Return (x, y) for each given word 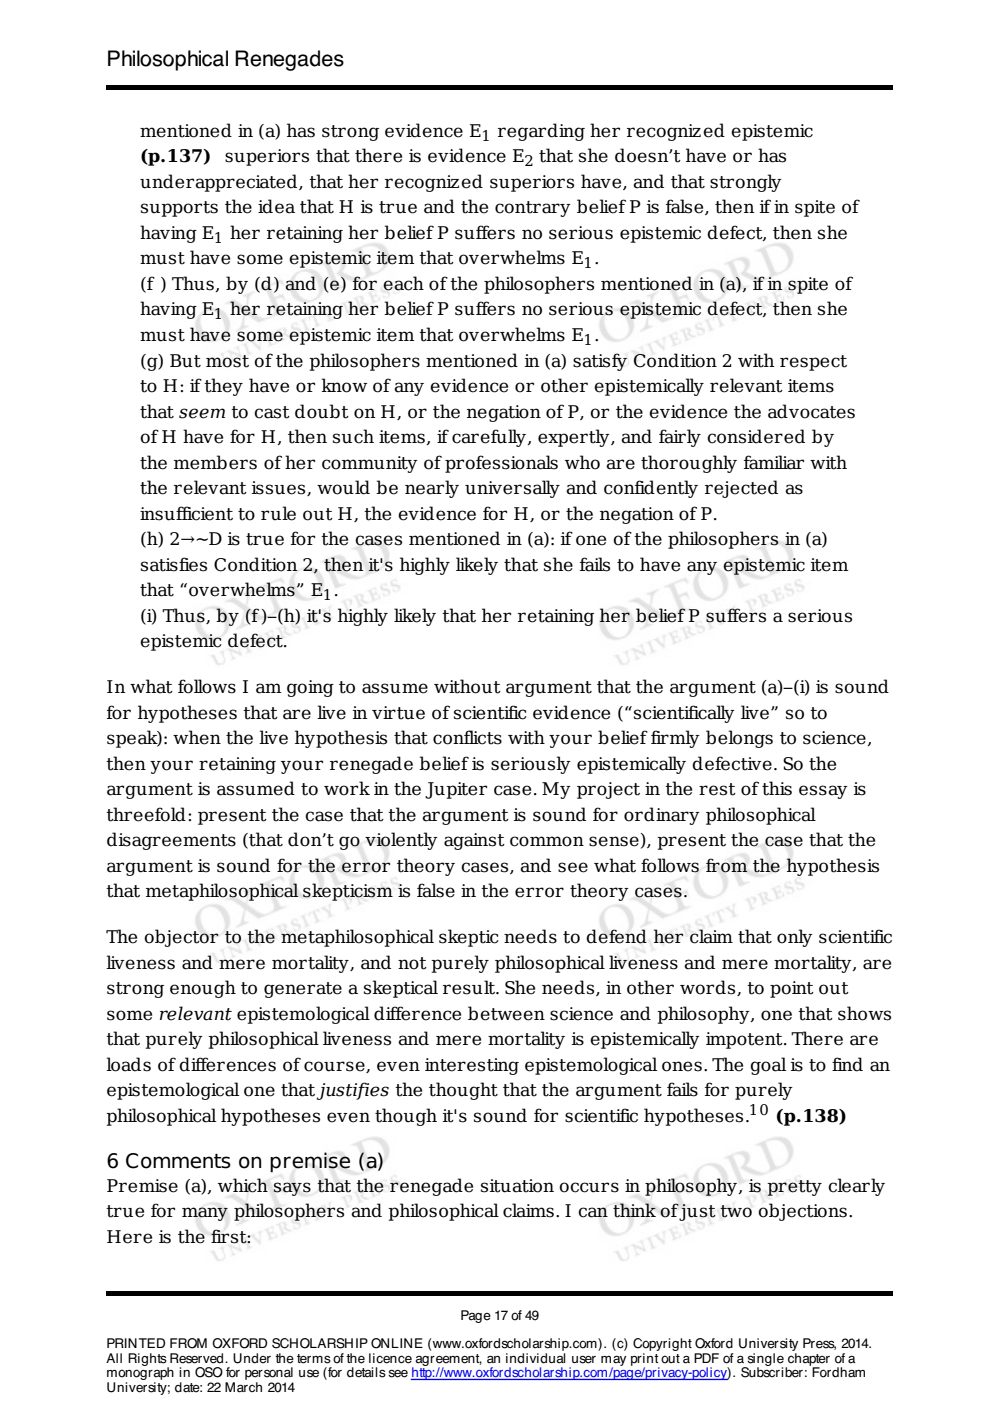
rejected (741, 489)
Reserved (198, 1358)
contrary (533, 209)
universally (512, 489)
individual (536, 1357)
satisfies (174, 564)
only (795, 938)
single (765, 1360)
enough (203, 989)
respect (813, 363)
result (470, 987)
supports (179, 209)
